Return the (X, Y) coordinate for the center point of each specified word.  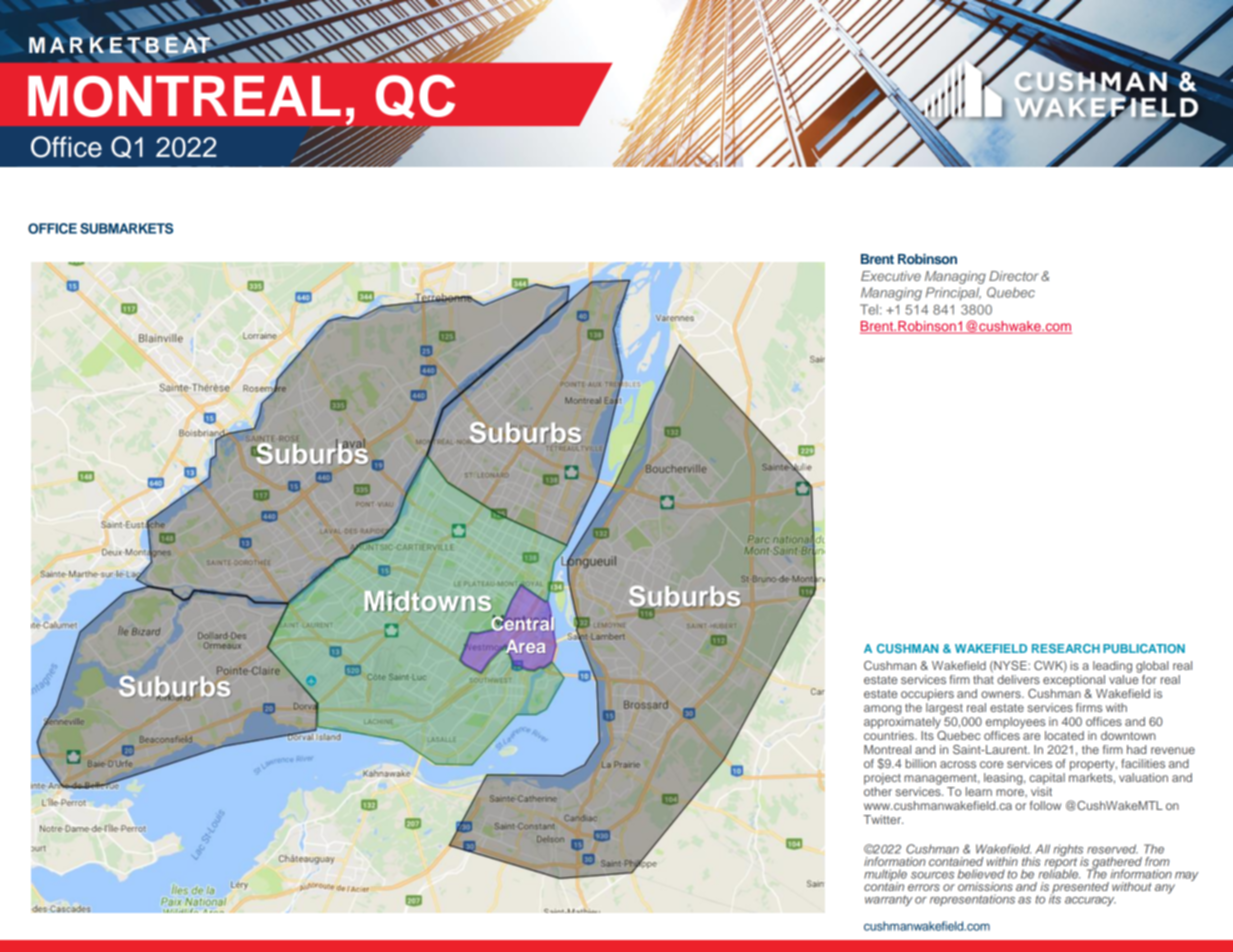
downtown (1128, 735)
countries (890, 735)
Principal (953, 294)
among (882, 710)
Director (1014, 276)
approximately (902, 723)
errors (924, 887)
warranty (889, 900)
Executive (891, 276)
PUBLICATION (1144, 648)
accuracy (1090, 901)
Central (522, 623)
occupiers (927, 695)
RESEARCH (1066, 648)
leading (1112, 667)
